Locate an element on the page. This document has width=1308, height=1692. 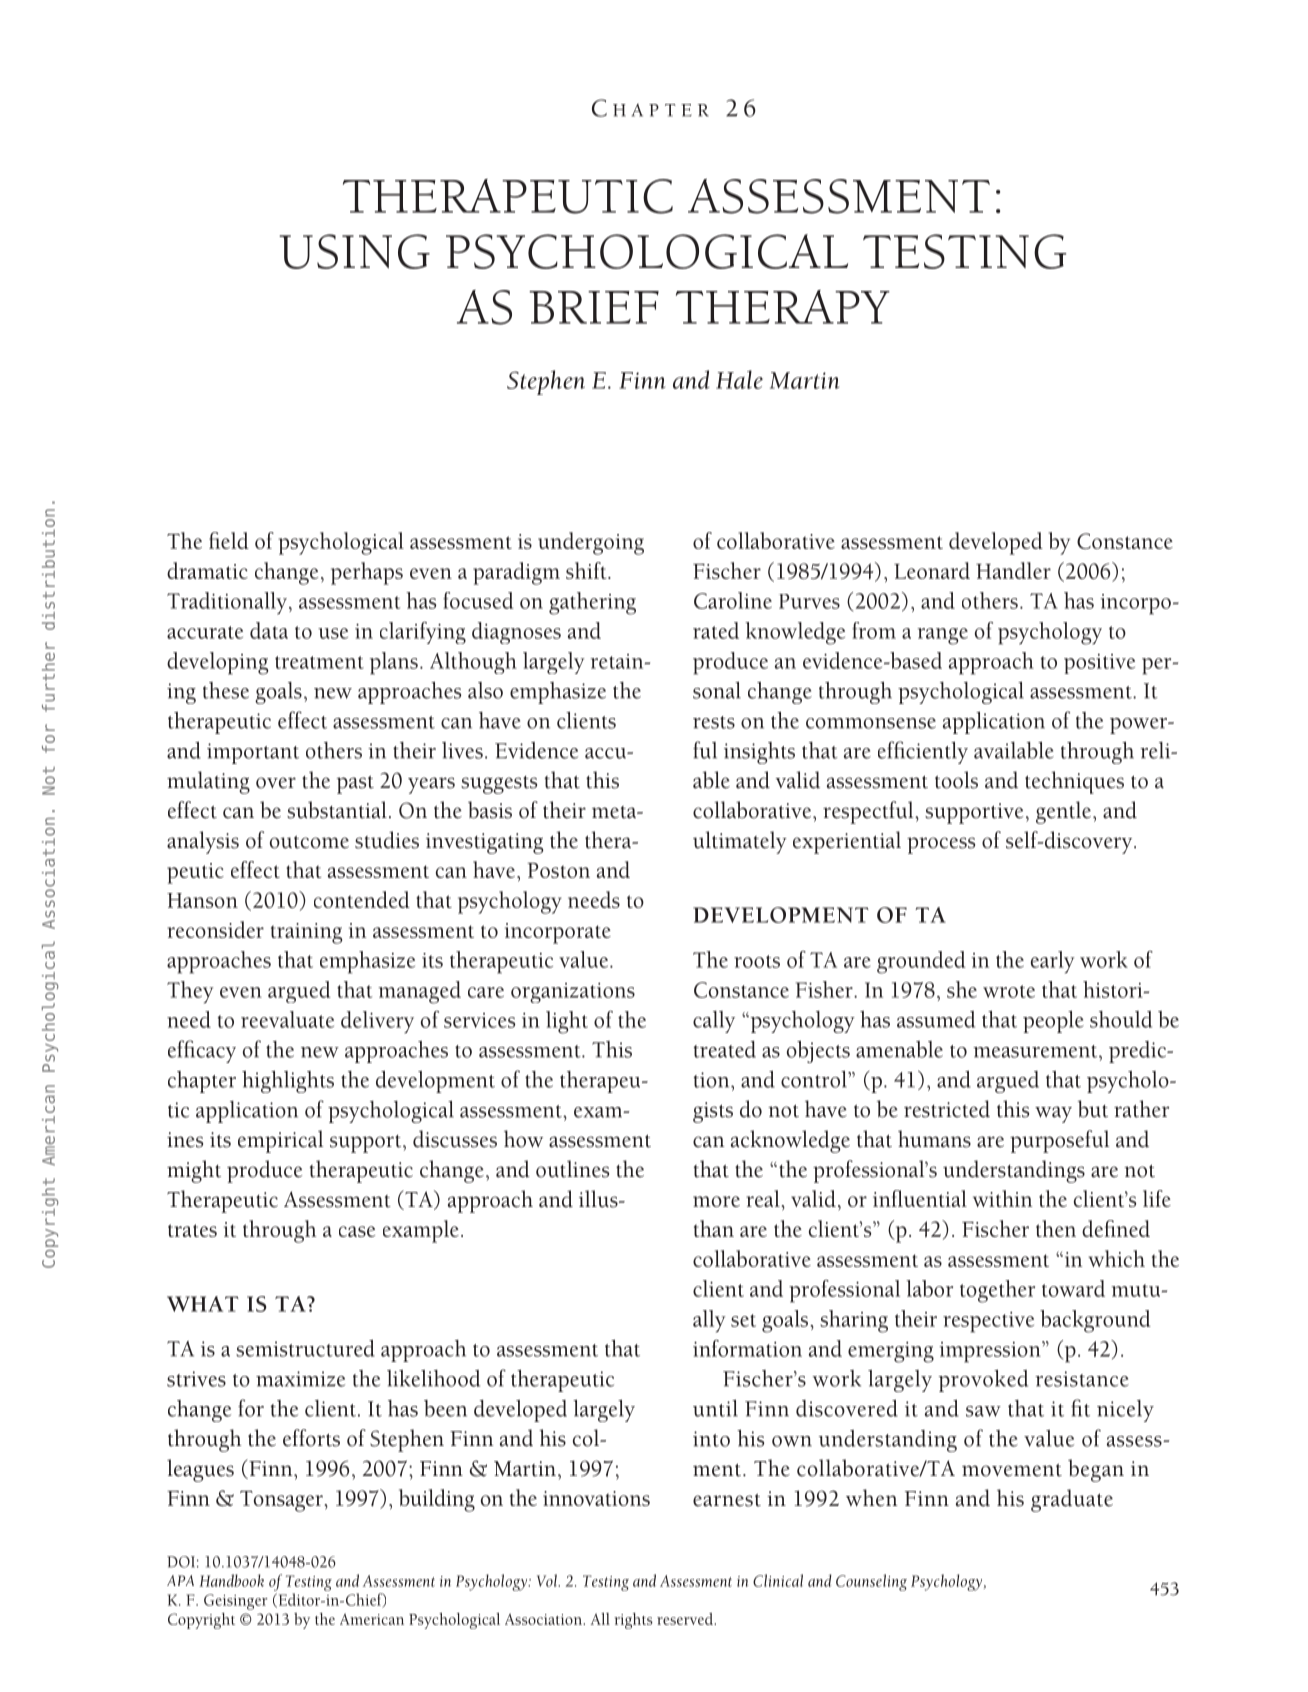
Brief is located at coordinates (594, 307).
